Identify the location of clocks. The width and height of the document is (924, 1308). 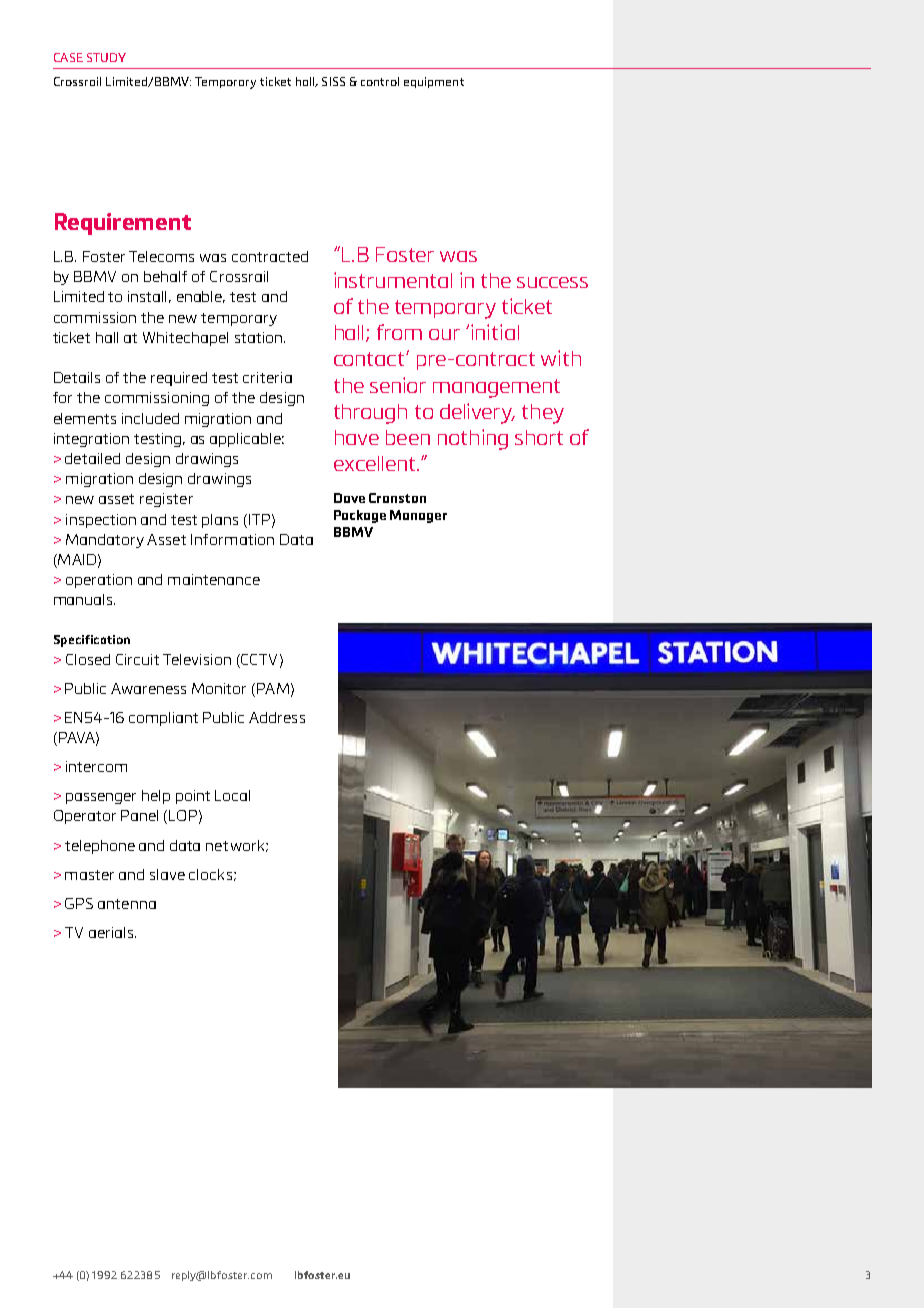
(210, 874).
